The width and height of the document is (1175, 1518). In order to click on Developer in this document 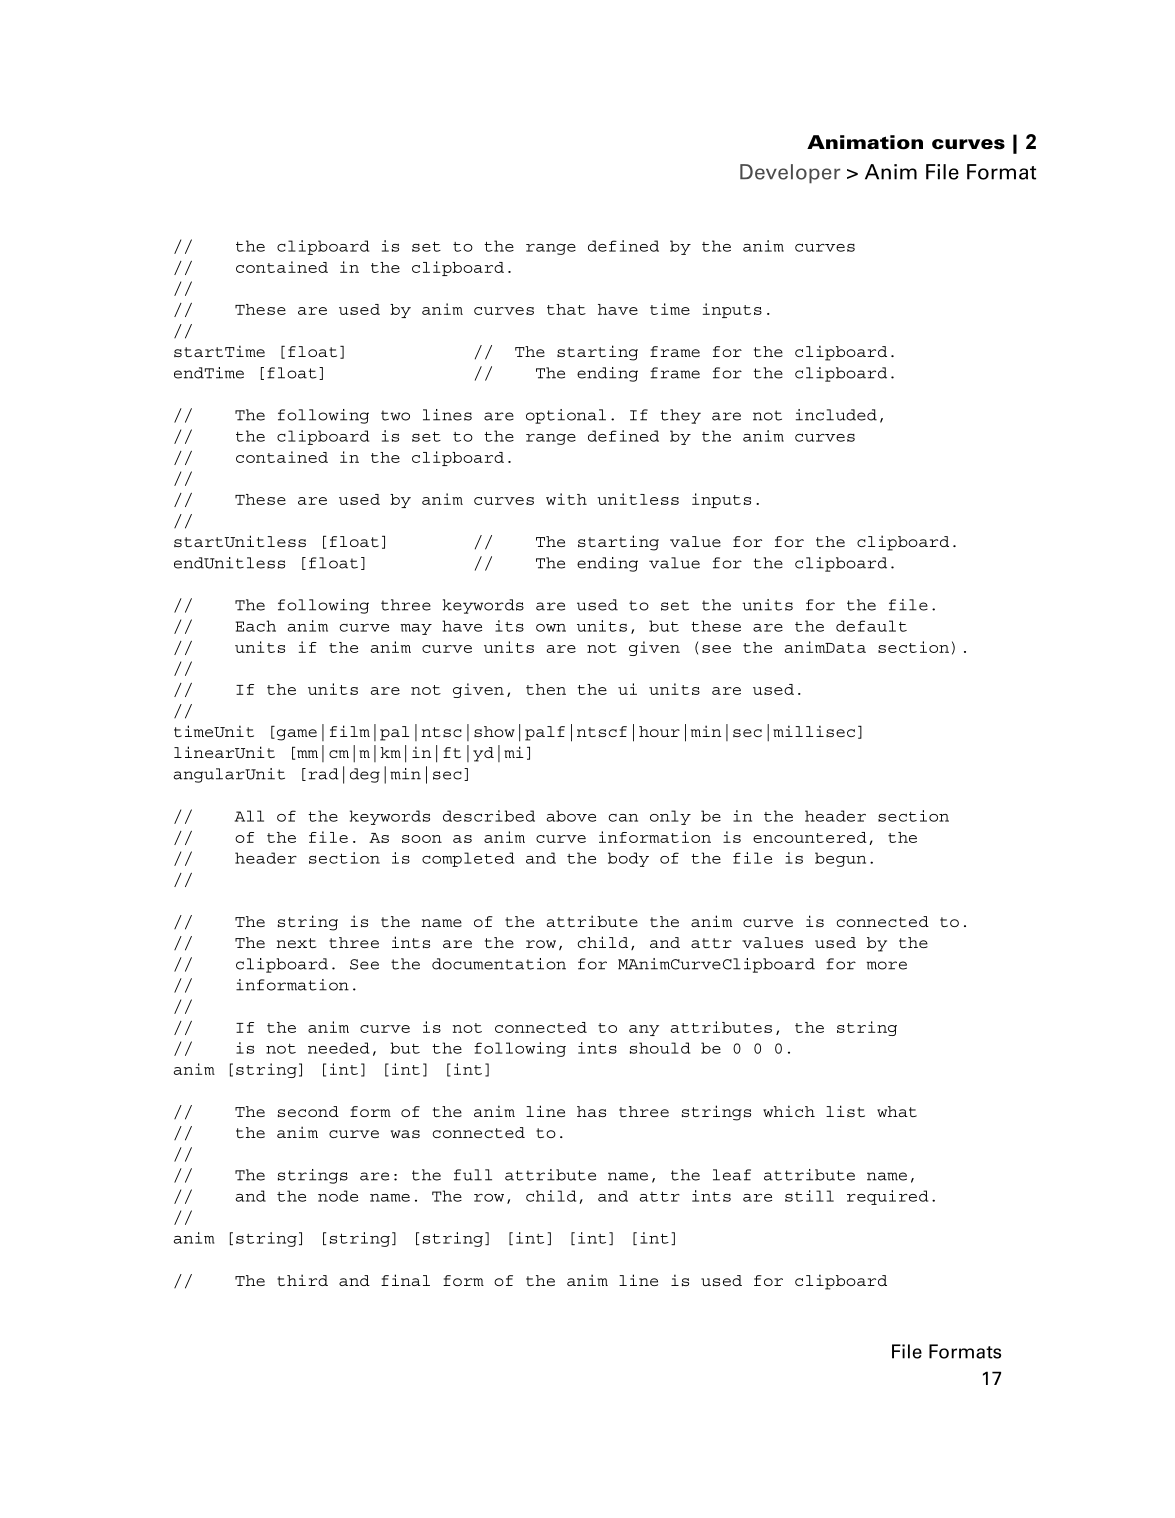, I will do `click(790, 174)`.
